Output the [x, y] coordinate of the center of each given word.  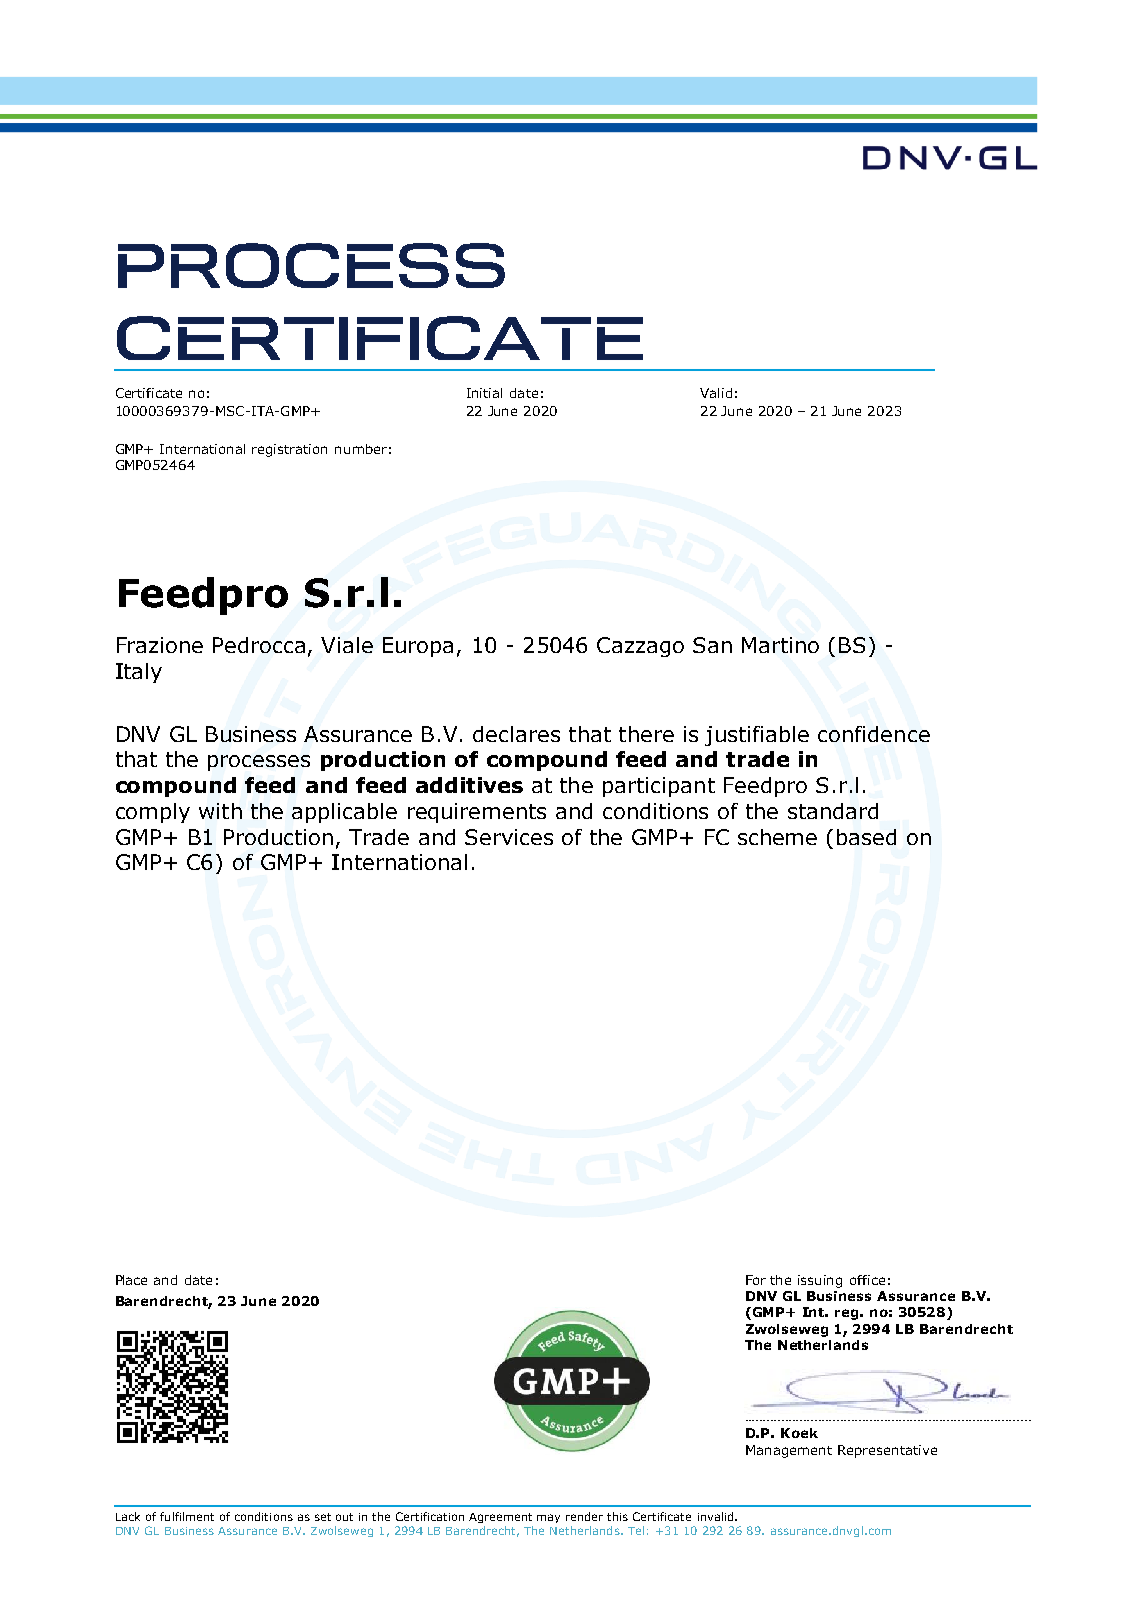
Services [509, 837]
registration [289, 450]
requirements [477, 813]
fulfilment [187, 1516]
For [756, 1280]
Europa [418, 647]
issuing [820, 1281]
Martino [780, 645]
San [712, 645]
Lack [128, 1516]
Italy [139, 673]
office [867, 1280]
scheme [777, 837]
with [220, 811]
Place [131, 1280]
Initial [484, 393]
